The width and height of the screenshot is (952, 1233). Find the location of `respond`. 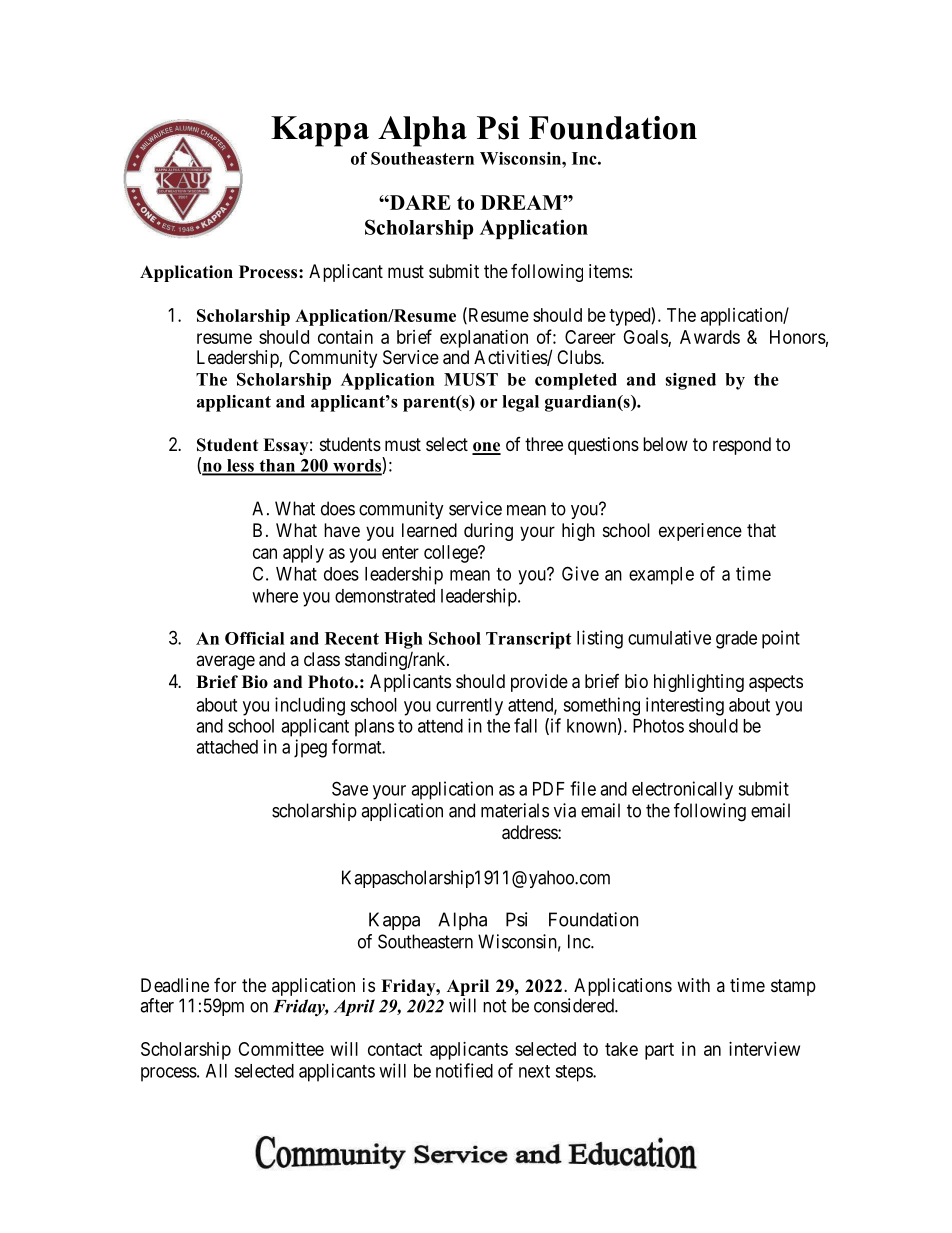

respond is located at coordinates (742, 446).
